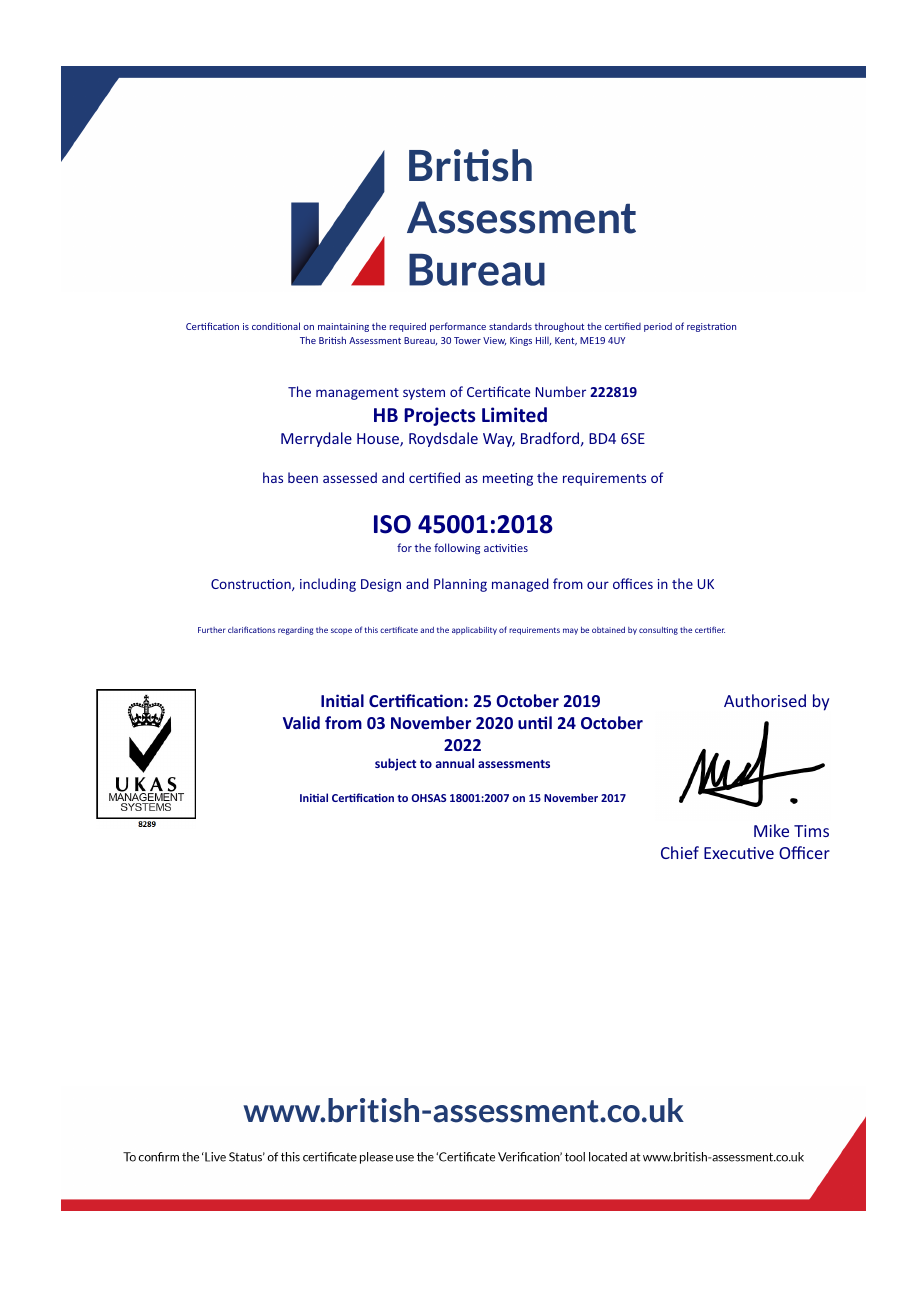 The image size is (924, 1308). Describe the element at coordinates (680, 852) in the screenshot. I see `Chief` at that location.
